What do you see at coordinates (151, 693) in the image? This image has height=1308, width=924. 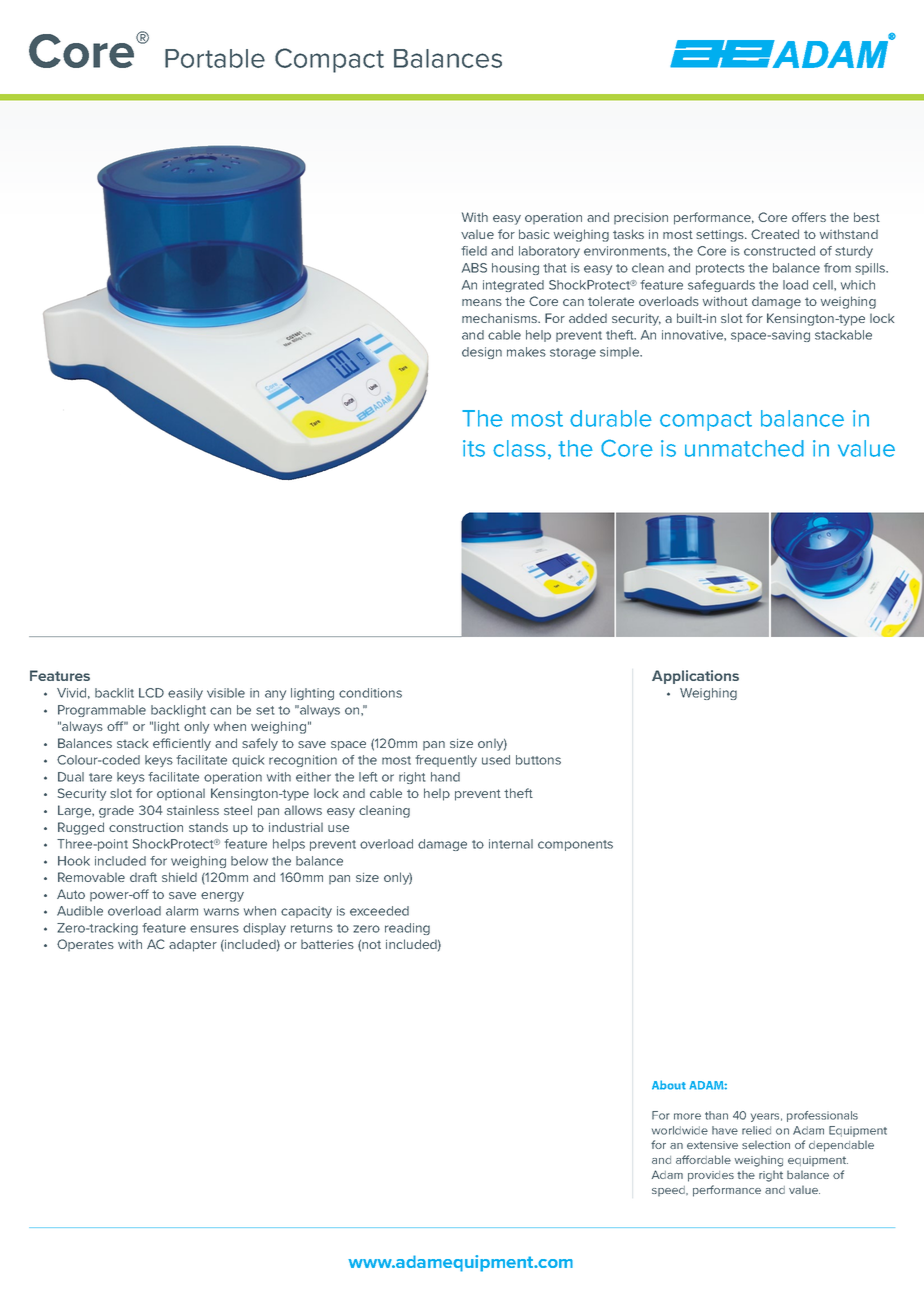 I see `LCD` at bounding box center [151, 693].
